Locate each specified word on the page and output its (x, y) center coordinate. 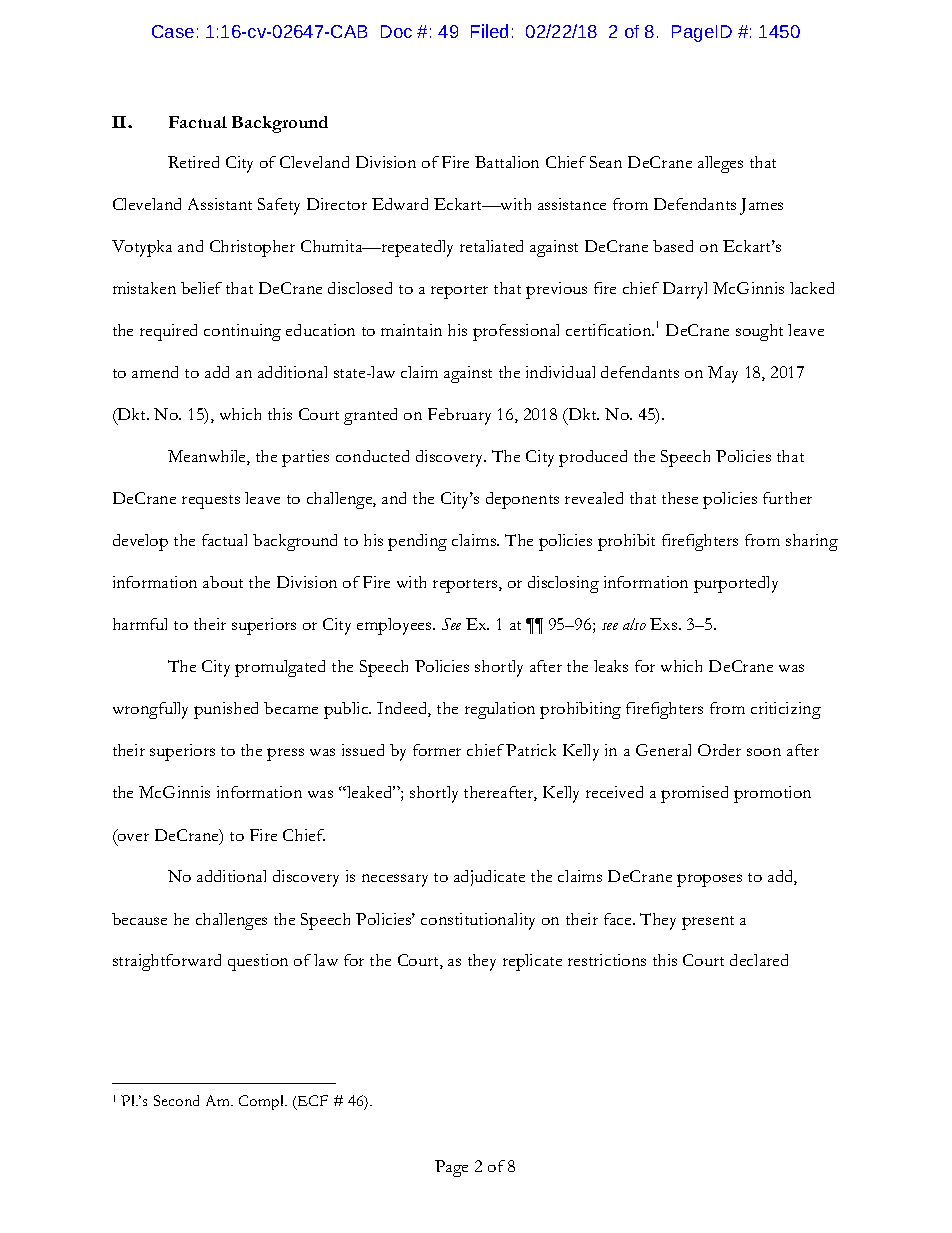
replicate (532, 962)
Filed (489, 31)
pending (417, 542)
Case (173, 31)
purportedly (736, 584)
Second (176, 1100)
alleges (720, 164)
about (223, 582)
